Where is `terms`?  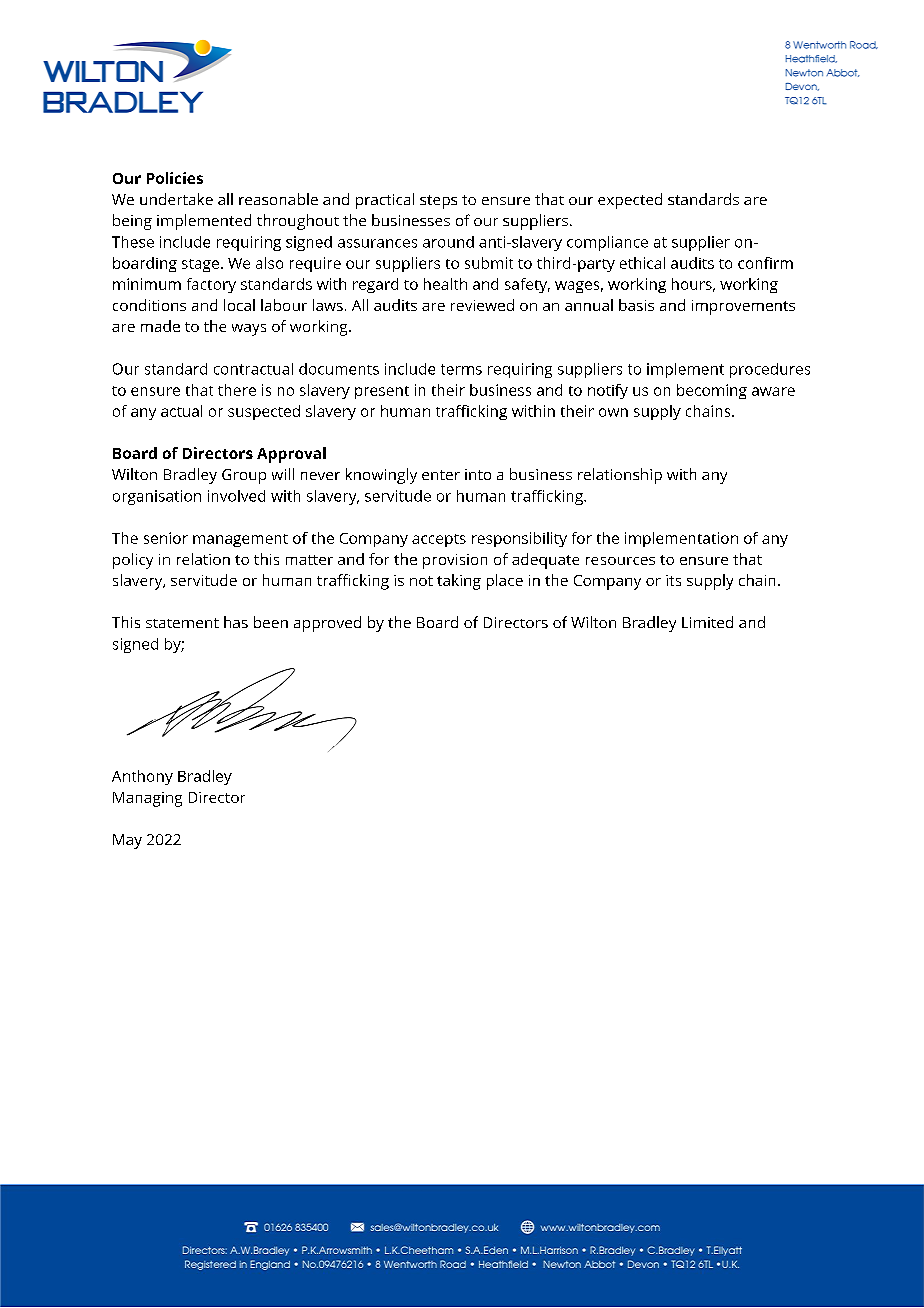
terms is located at coordinates (461, 369).
